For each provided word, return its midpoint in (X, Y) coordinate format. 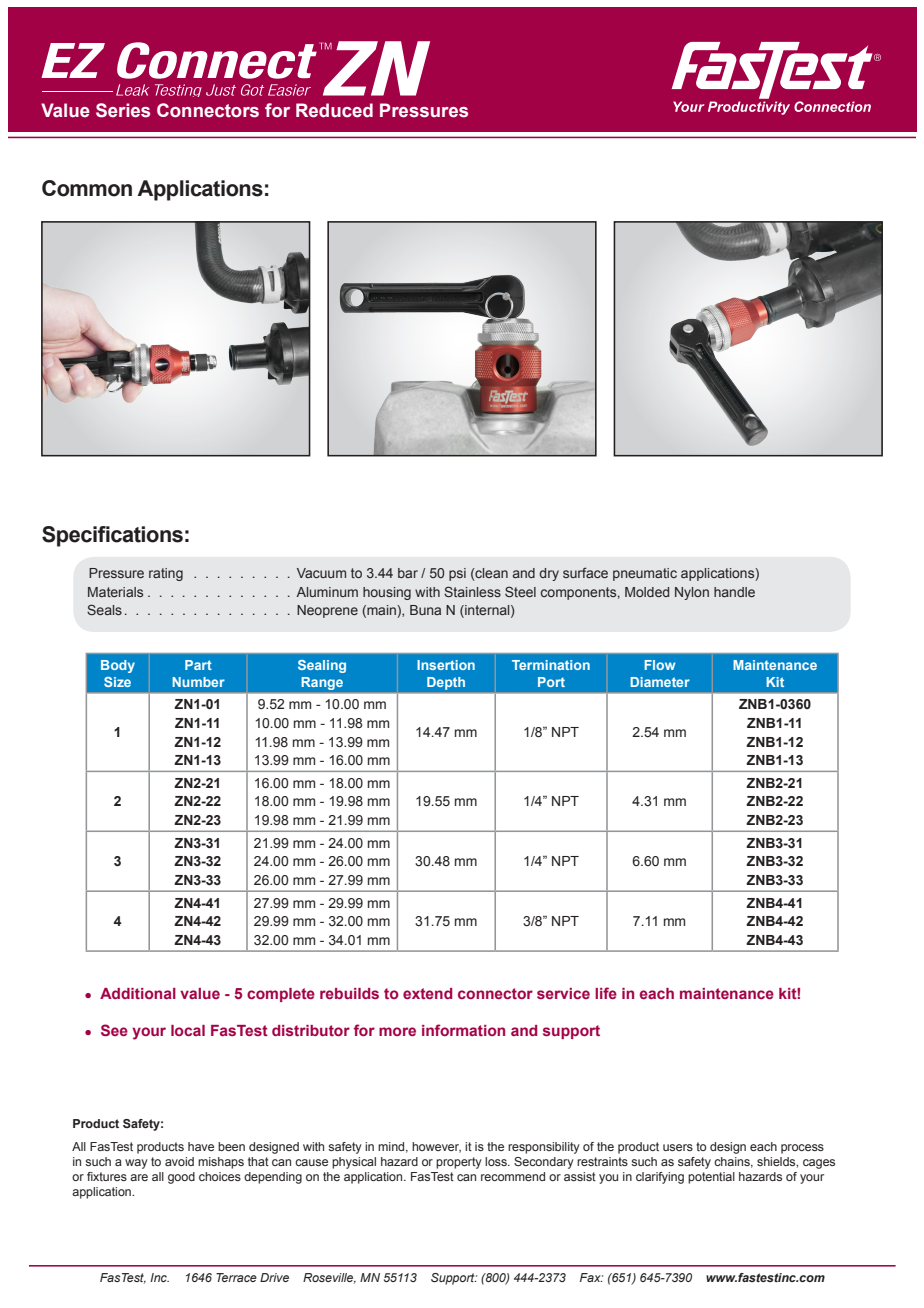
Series (123, 110)
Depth (446, 683)
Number (198, 682)
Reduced (334, 110)
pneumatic (645, 574)
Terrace (236, 1277)
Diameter (660, 682)
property (459, 1163)
